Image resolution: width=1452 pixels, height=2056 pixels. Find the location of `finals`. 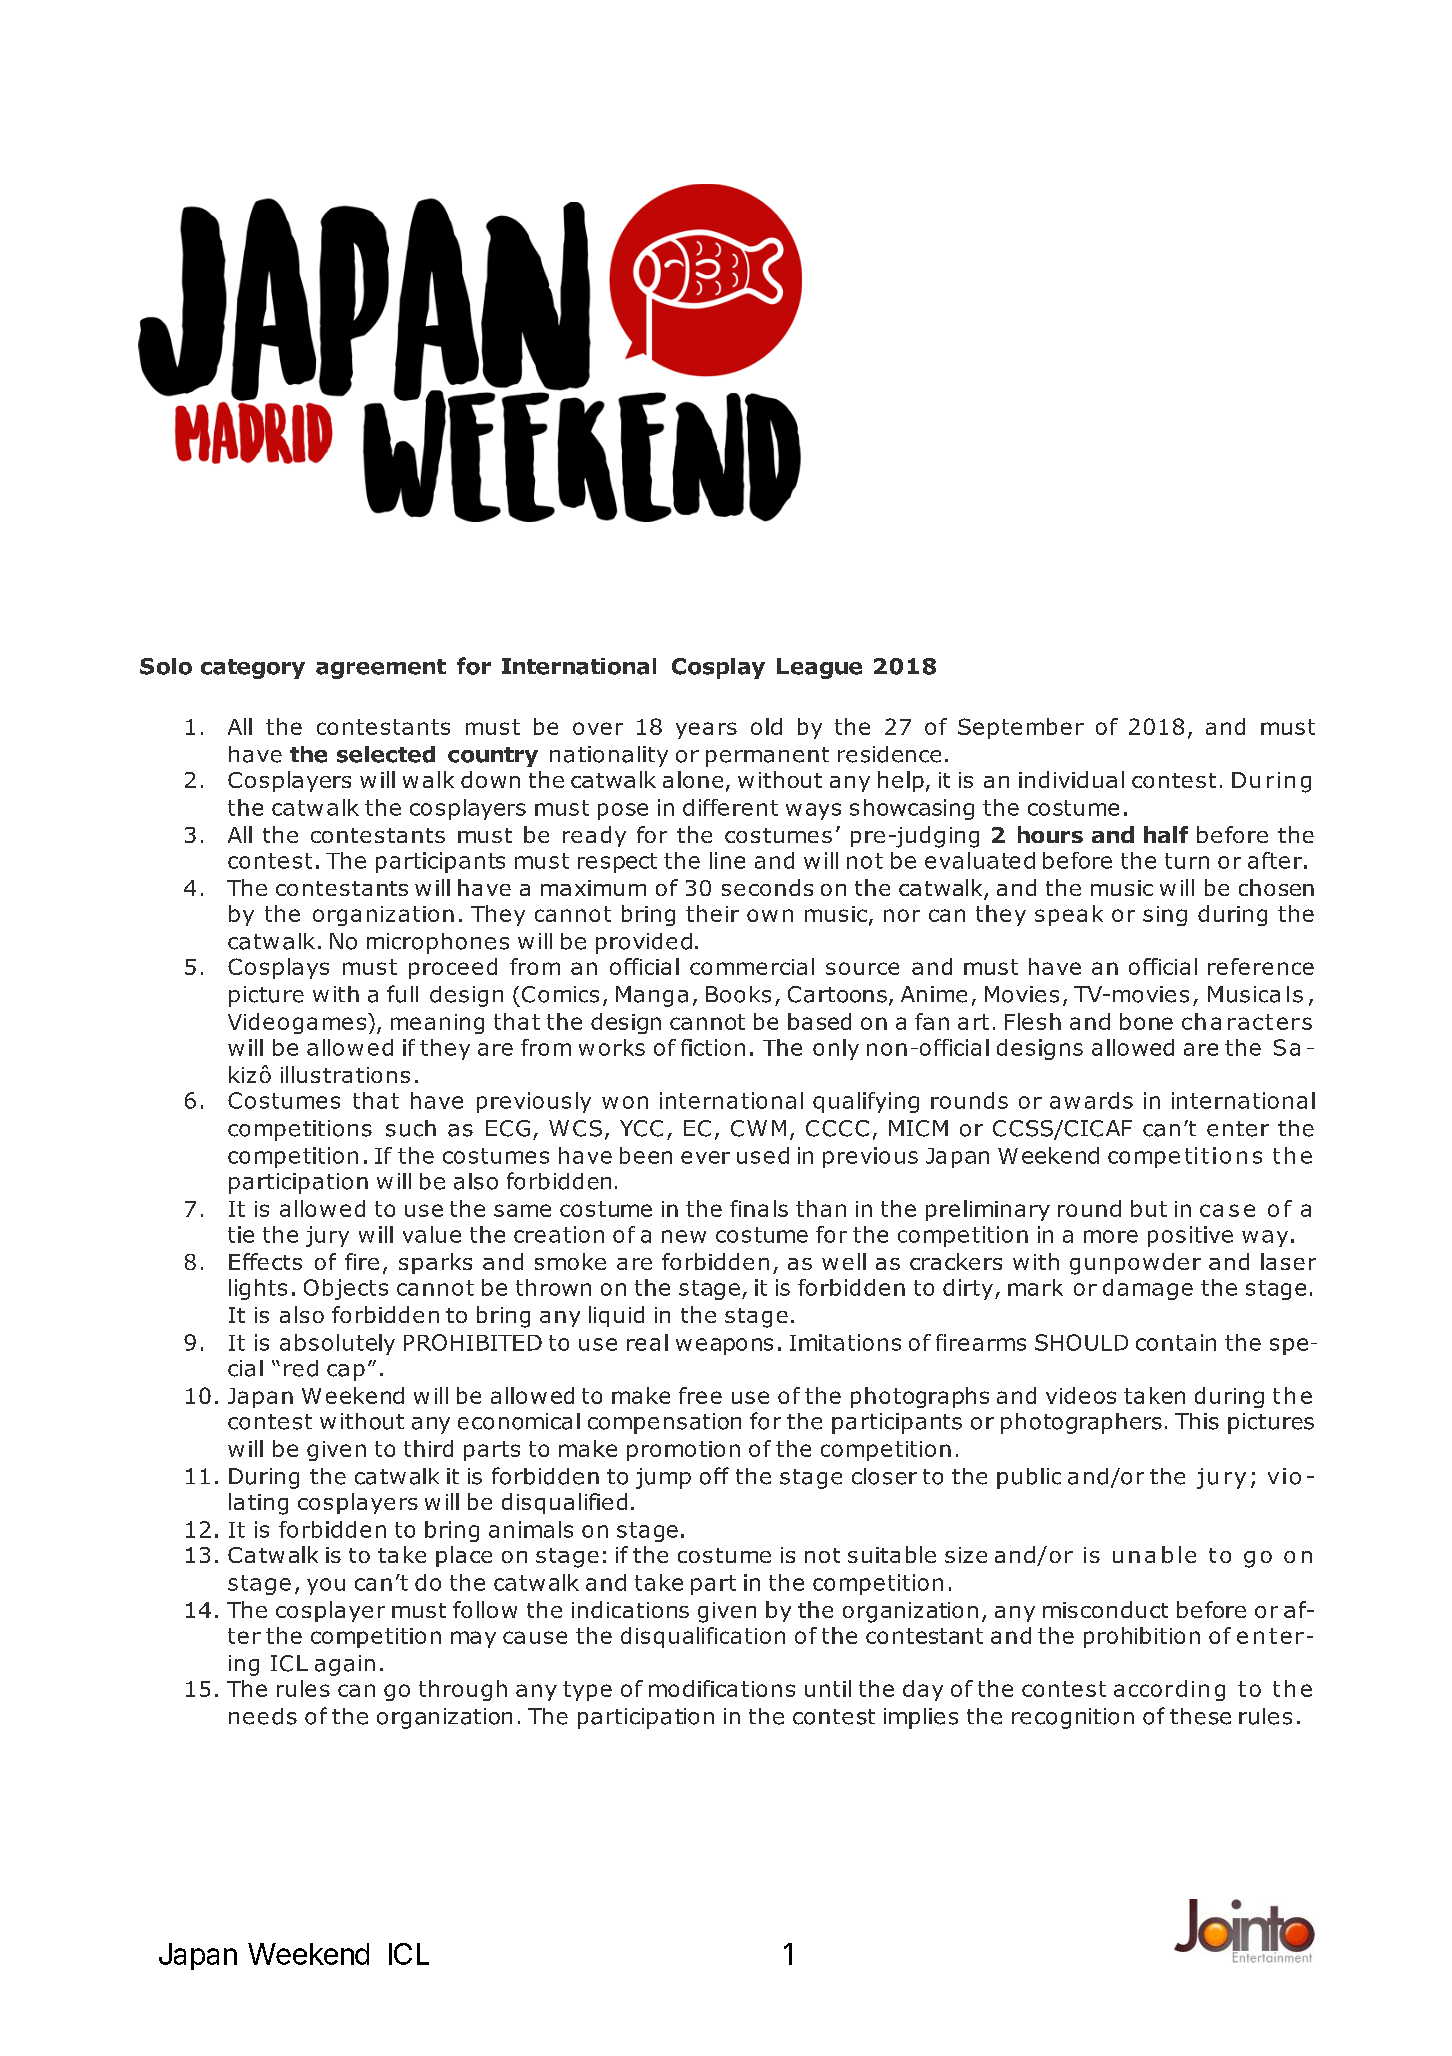

finals is located at coordinates (759, 1208).
